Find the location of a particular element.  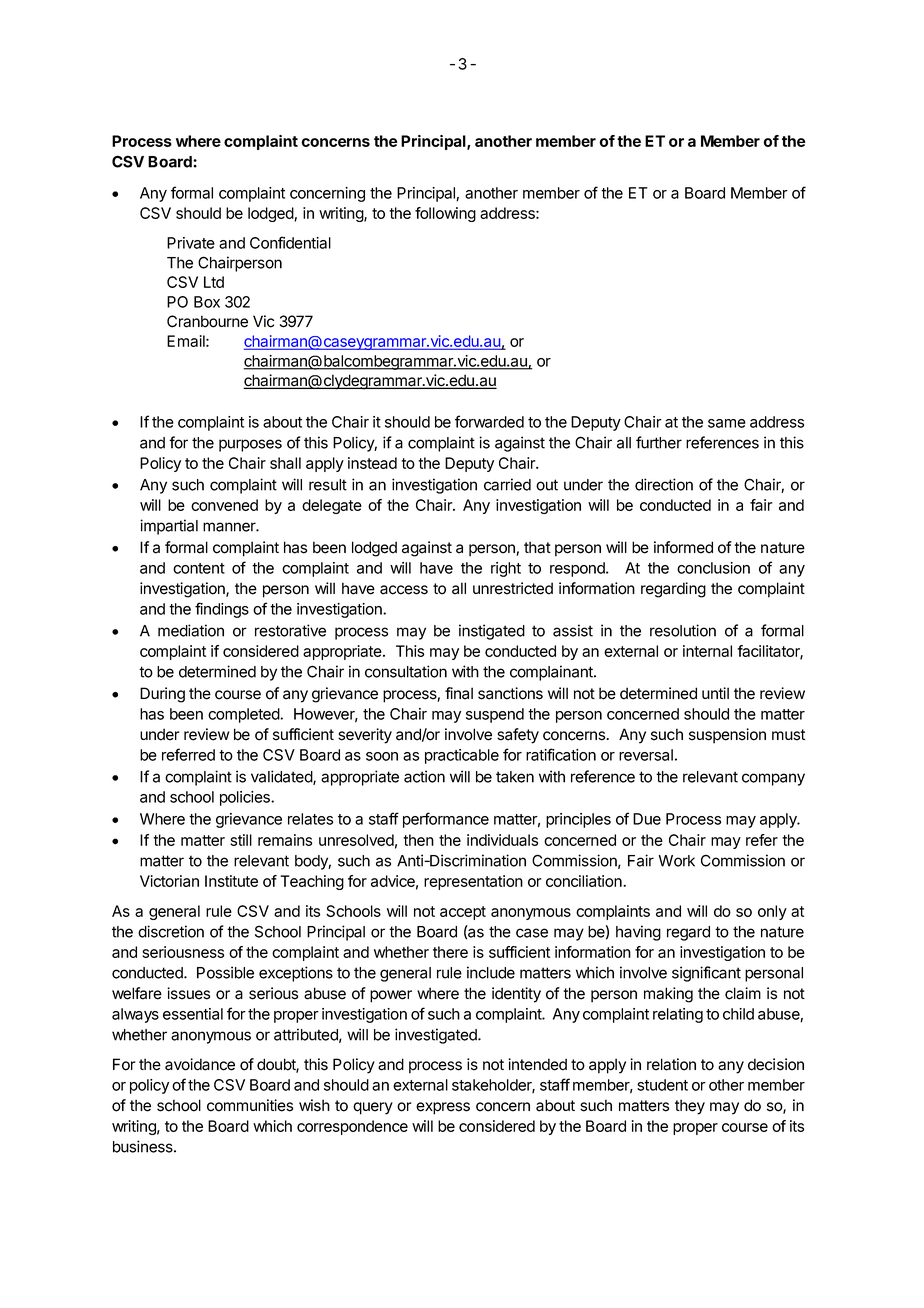

completed is located at coordinates (244, 715).
